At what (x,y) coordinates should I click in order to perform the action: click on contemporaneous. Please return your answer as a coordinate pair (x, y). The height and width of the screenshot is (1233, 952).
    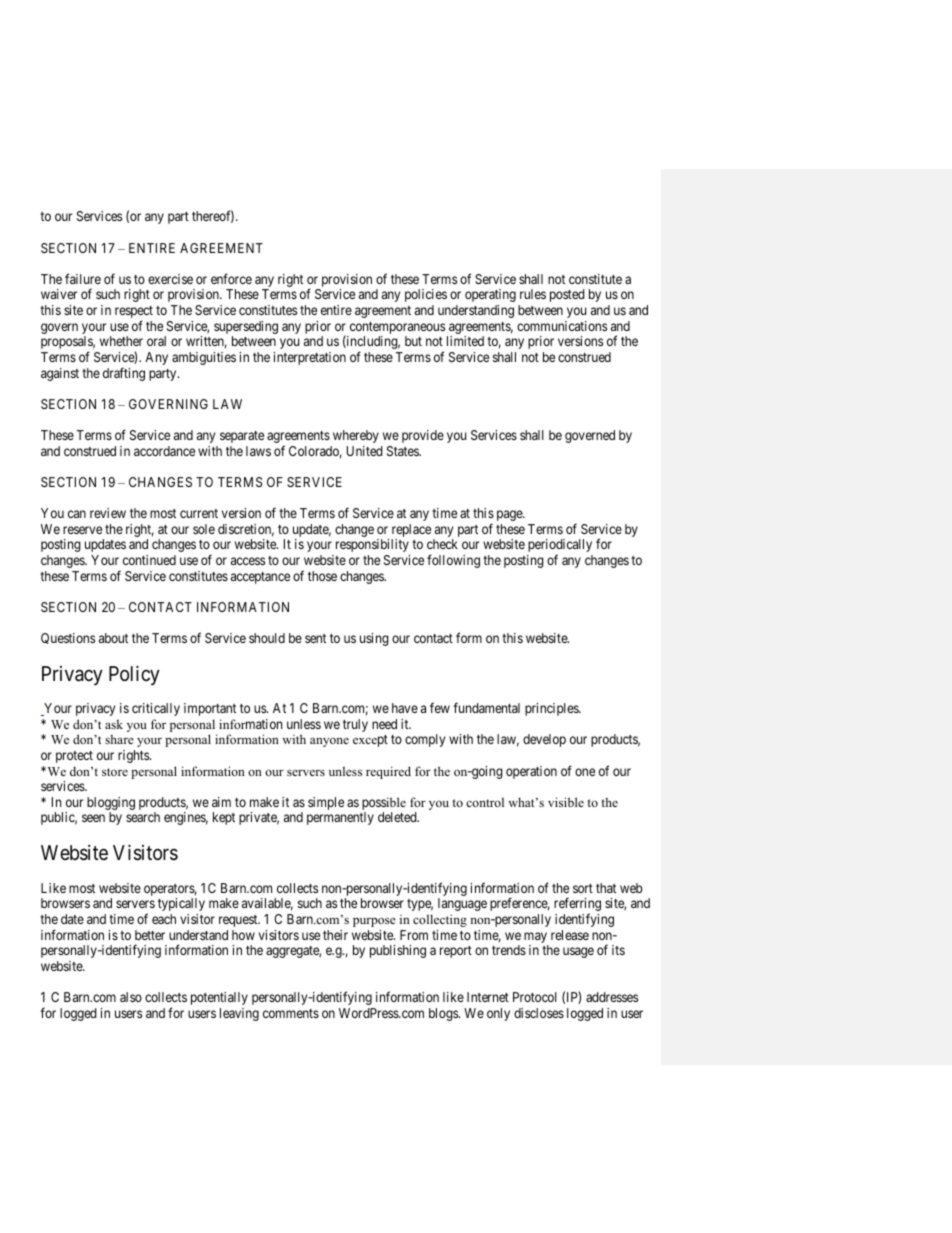
    Looking at the image, I should click on (396, 329).
